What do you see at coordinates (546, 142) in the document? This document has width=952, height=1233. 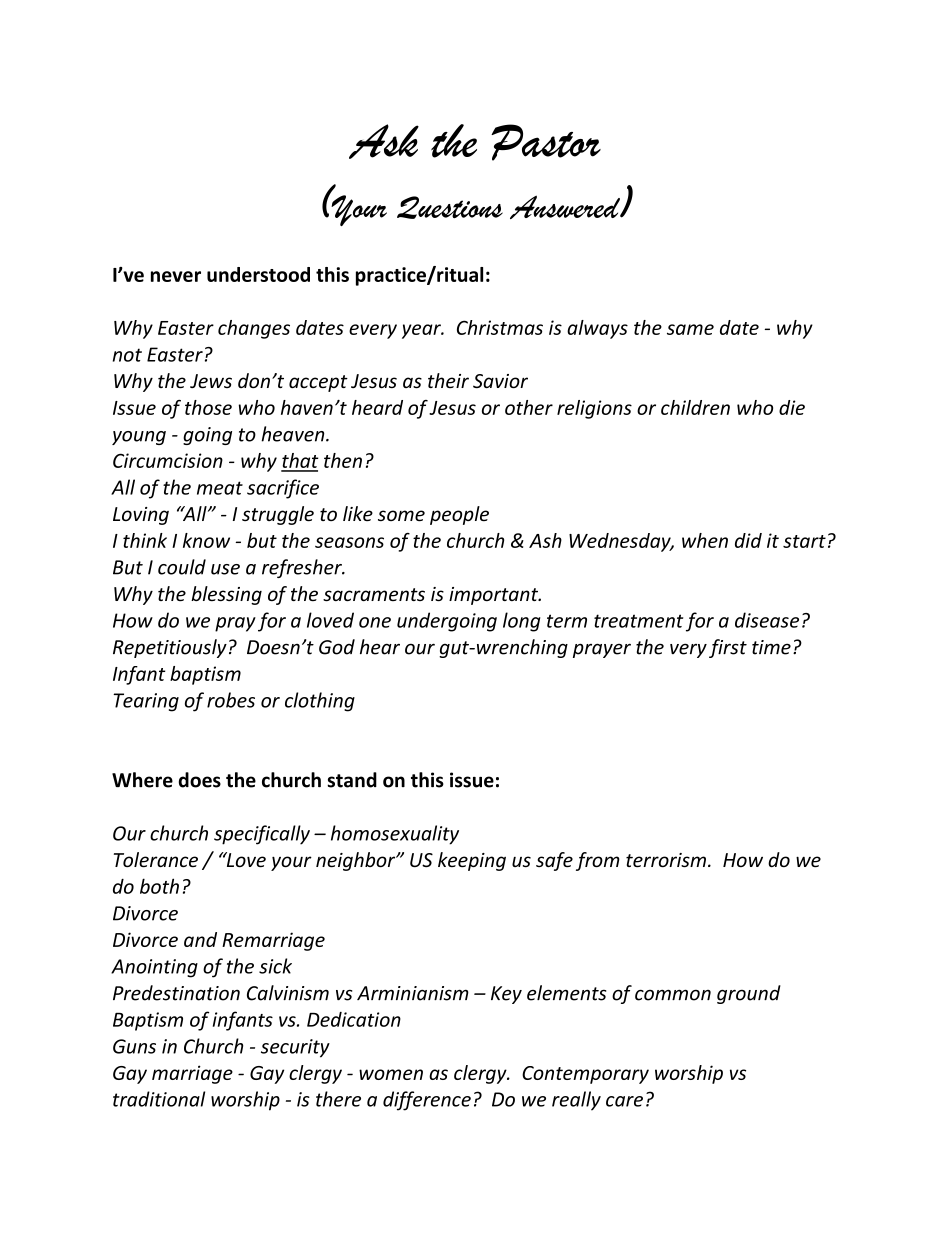 I see `Pastor` at bounding box center [546, 142].
